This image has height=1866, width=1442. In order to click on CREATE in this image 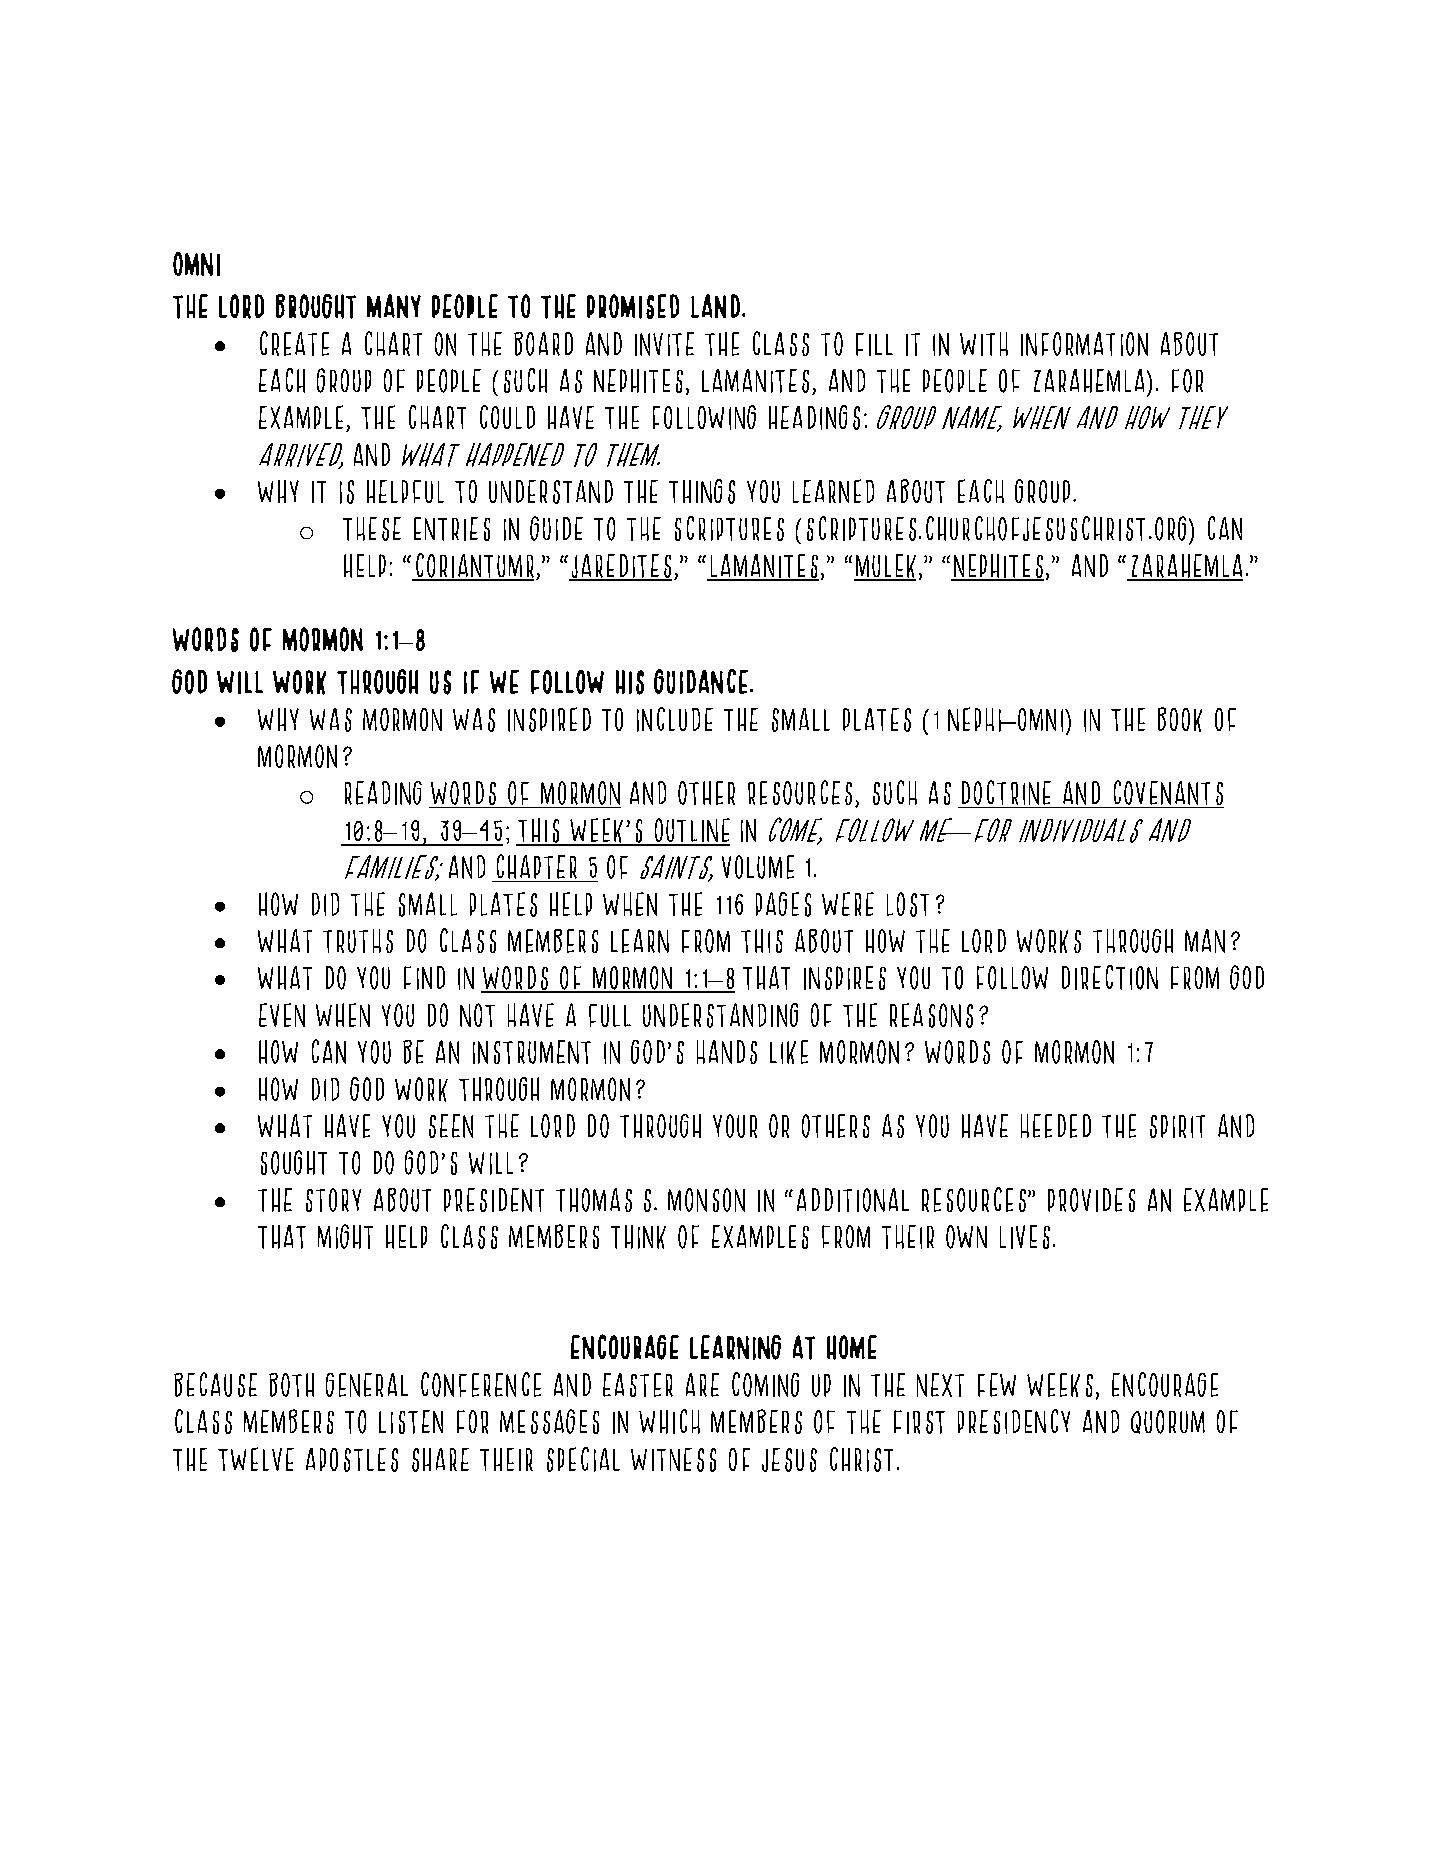, I will do `click(294, 343)`.
